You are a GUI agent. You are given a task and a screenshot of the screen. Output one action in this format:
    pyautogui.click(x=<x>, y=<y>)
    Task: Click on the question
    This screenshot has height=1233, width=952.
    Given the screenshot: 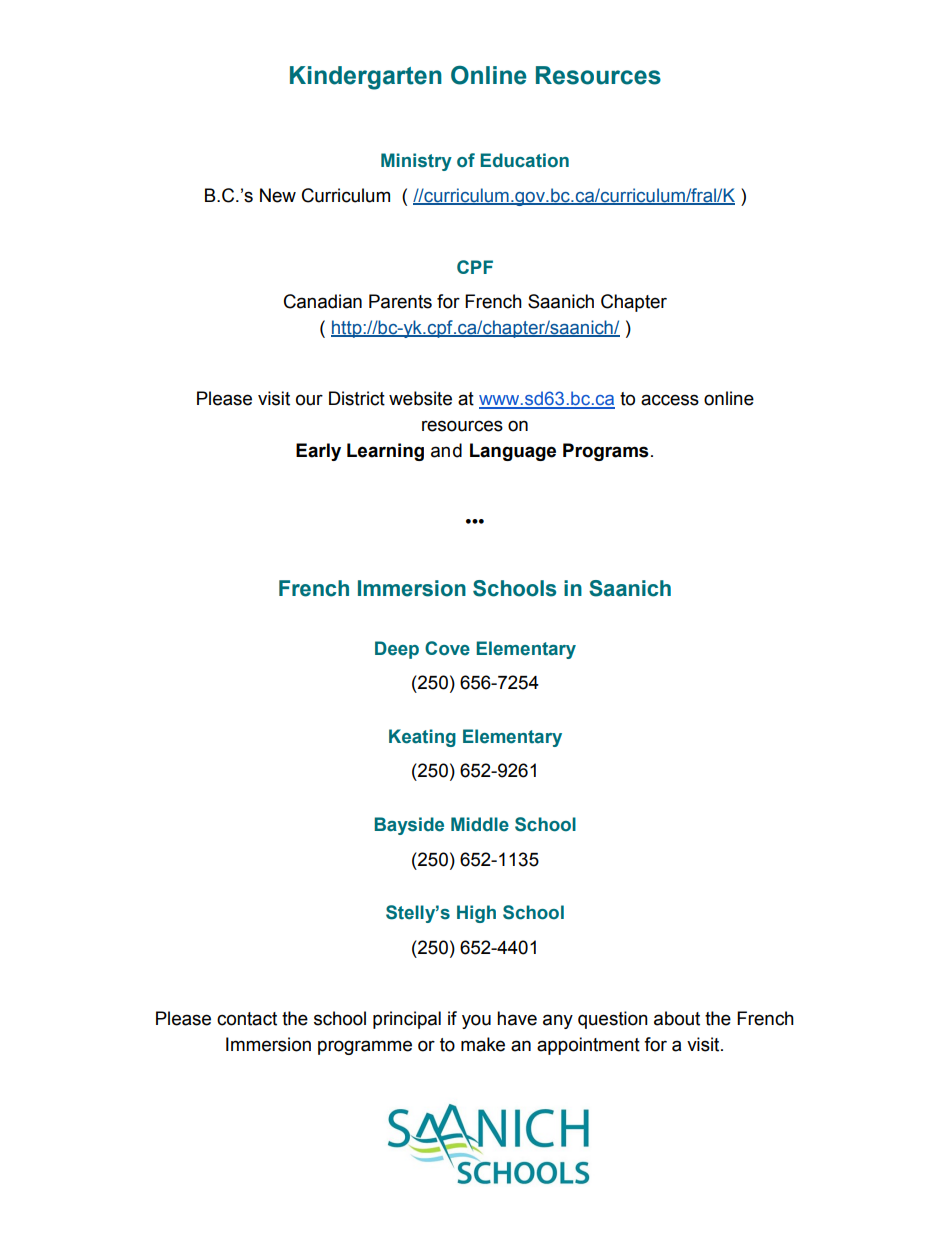 What is the action you would take?
    pyautogui.click(x=613, y=1020)
